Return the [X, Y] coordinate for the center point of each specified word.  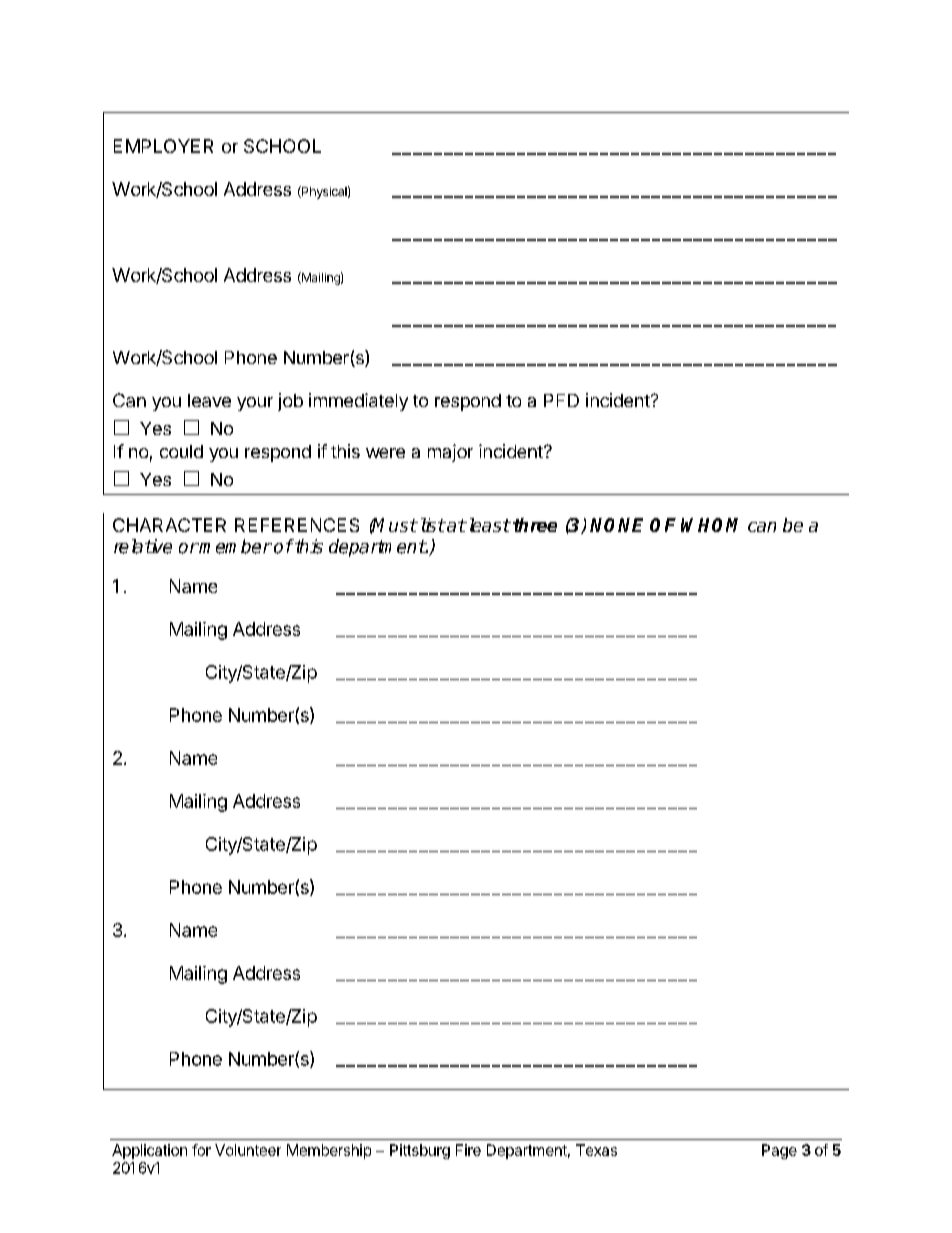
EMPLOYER [163, 146]
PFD [561, 400]
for [201, 1150]
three [535, 525]
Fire [468, 1150]
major [450, 453]
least [488, 525]
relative [143, 546]
